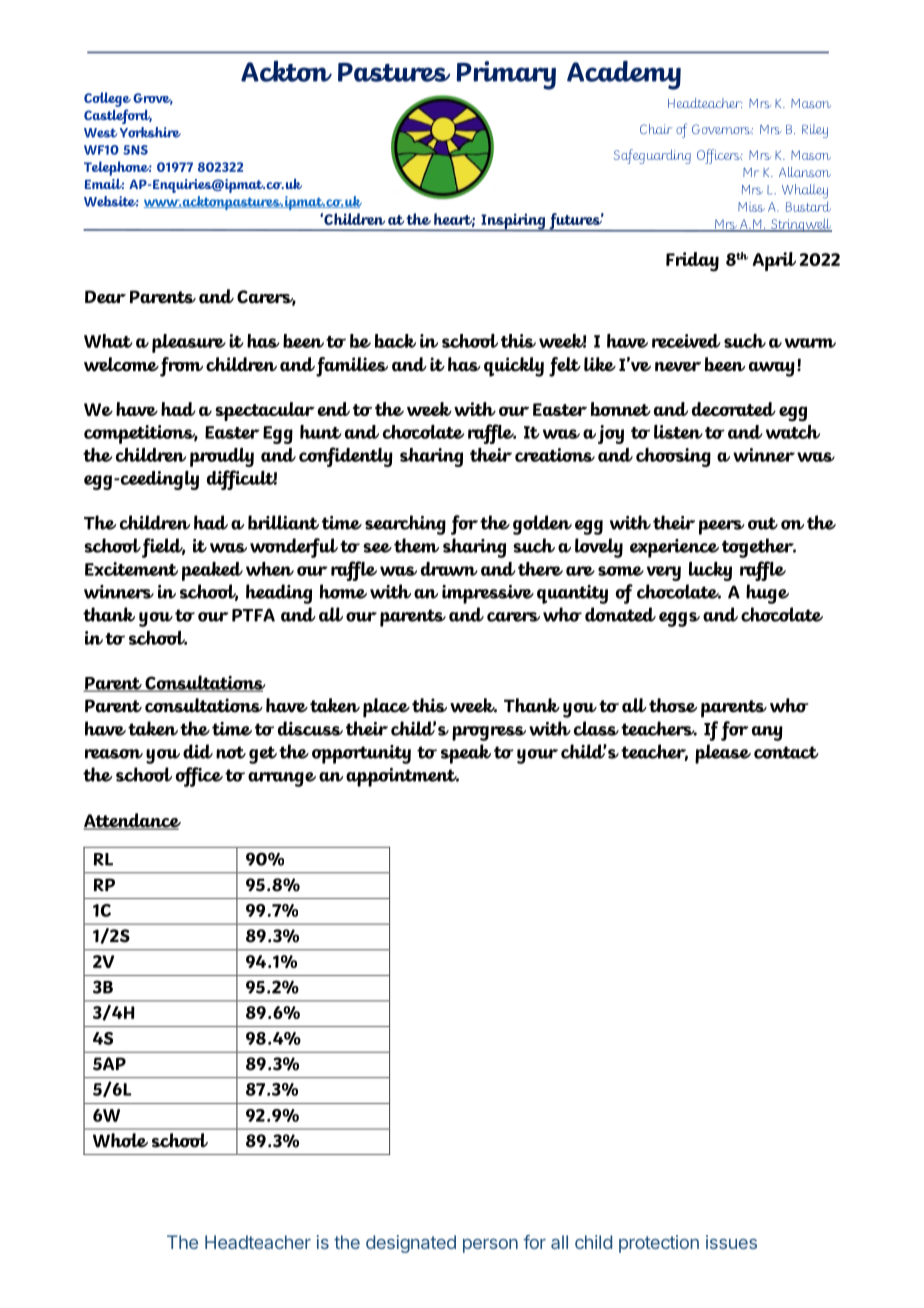 Image resolution: width=924 pixels, height=1308 pixels. What do you see at coordinates (506, 75) in the page?
I see `Primary` at bounding box center [506, 75].
